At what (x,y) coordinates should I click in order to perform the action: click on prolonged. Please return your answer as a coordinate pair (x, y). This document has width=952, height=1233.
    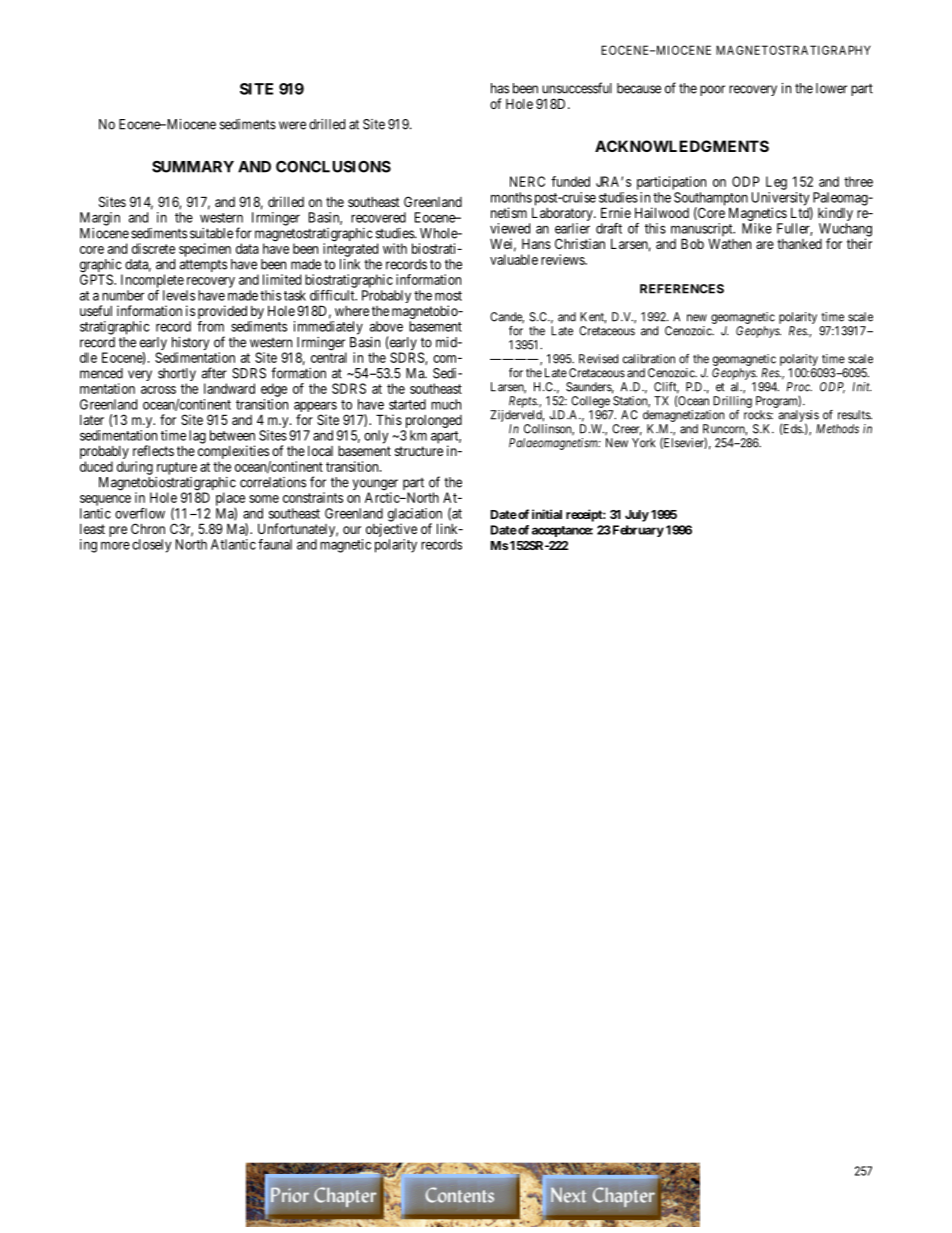
    Looking at the image, I should click on (432, 423).
